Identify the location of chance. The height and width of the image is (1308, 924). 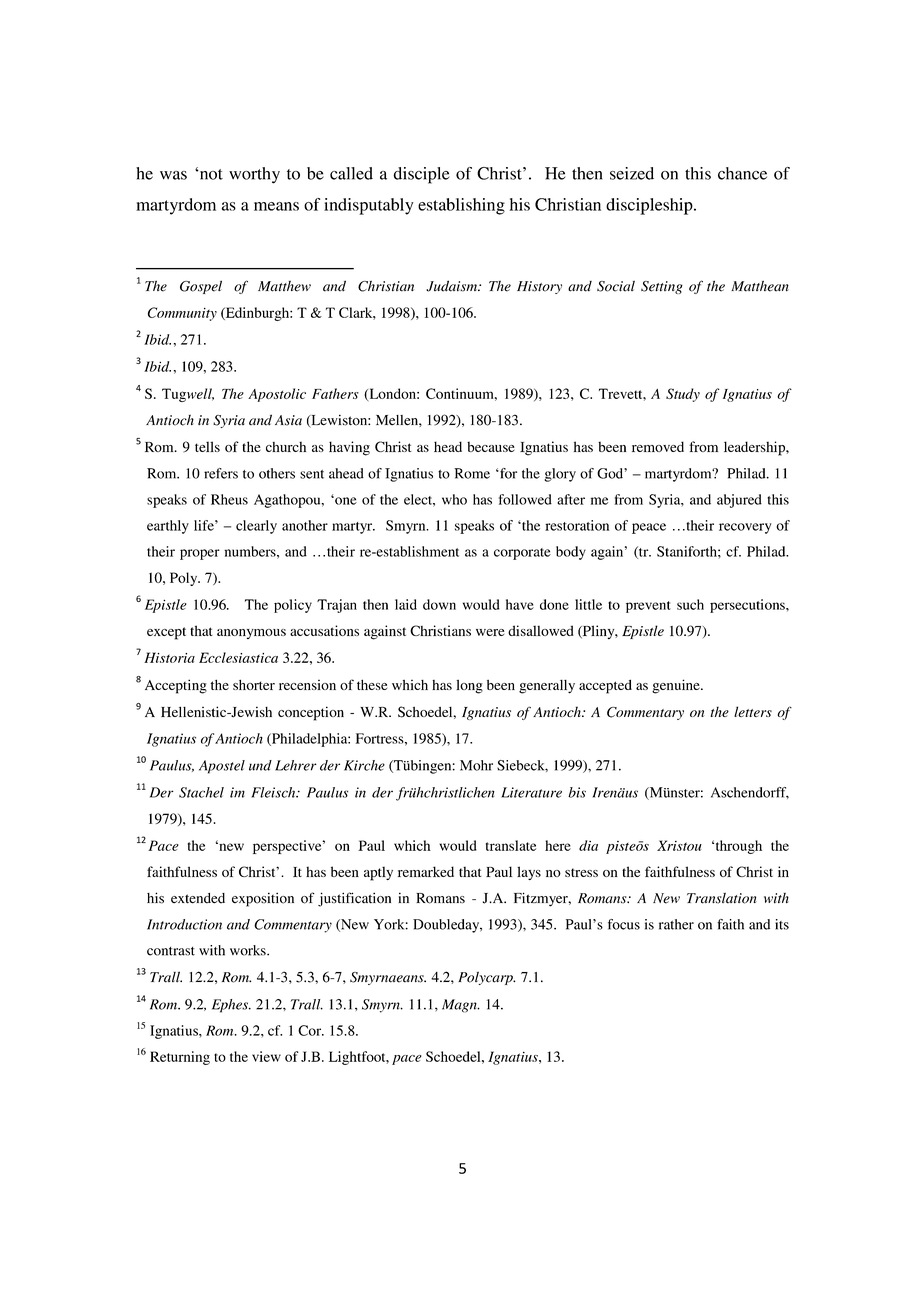
(742, 173).
